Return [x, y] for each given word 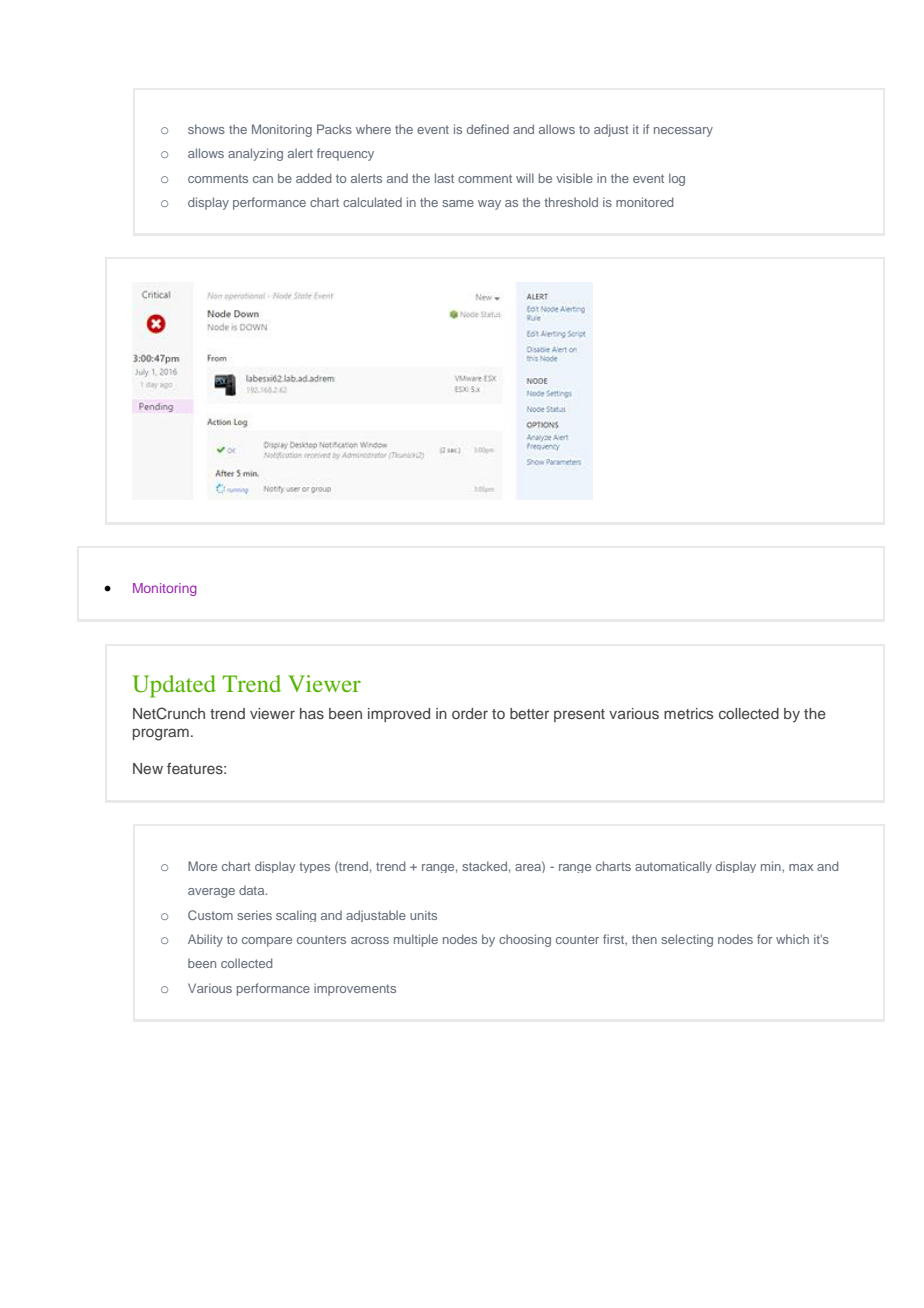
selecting [687, 940]
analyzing [255, 154]
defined [488, 129]
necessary [683, 132]
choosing [525, 940]
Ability [205, 940]
